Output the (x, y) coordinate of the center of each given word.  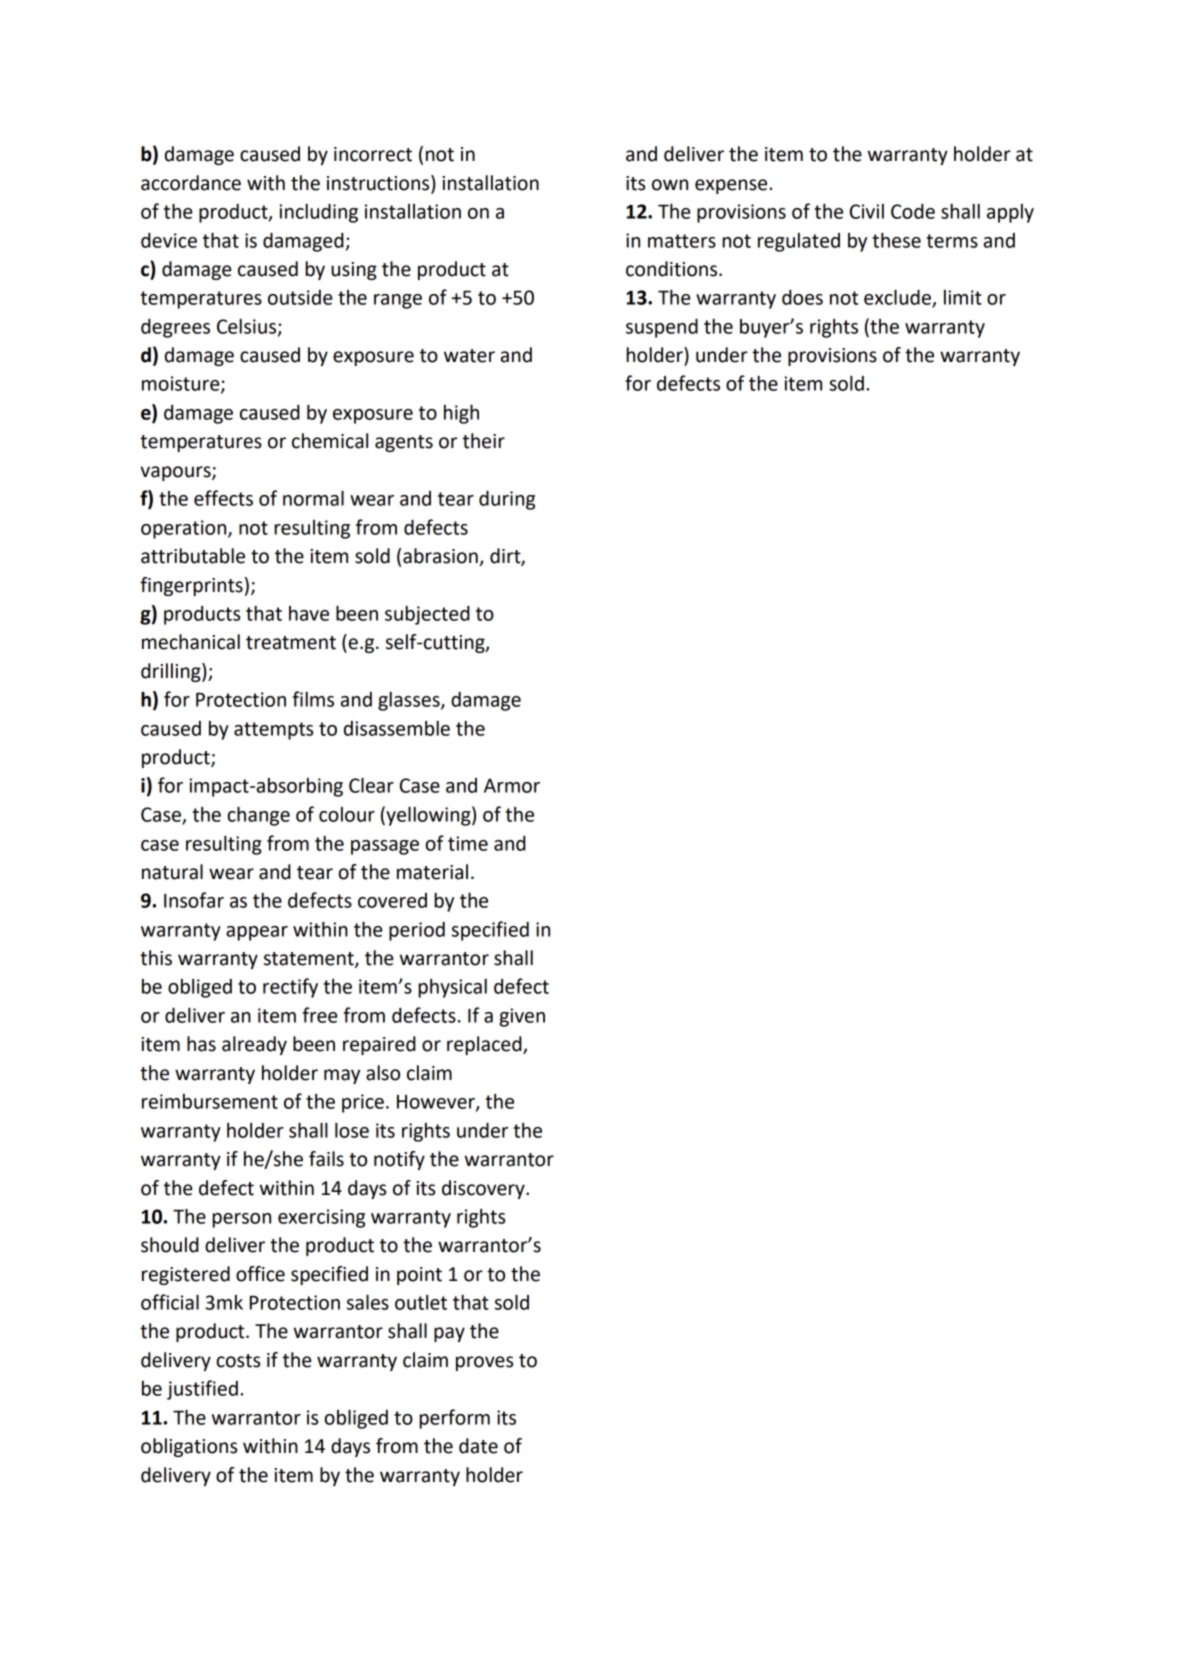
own (670, 185)
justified (202, 1390)
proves (484, 1363)
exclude (898, 298)
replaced (485, 1045)
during (507, 500)
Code (913, 211)
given (522, 1017)
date (478, 1446)
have (309, 613)
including (318, 213)
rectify (290, 988)
